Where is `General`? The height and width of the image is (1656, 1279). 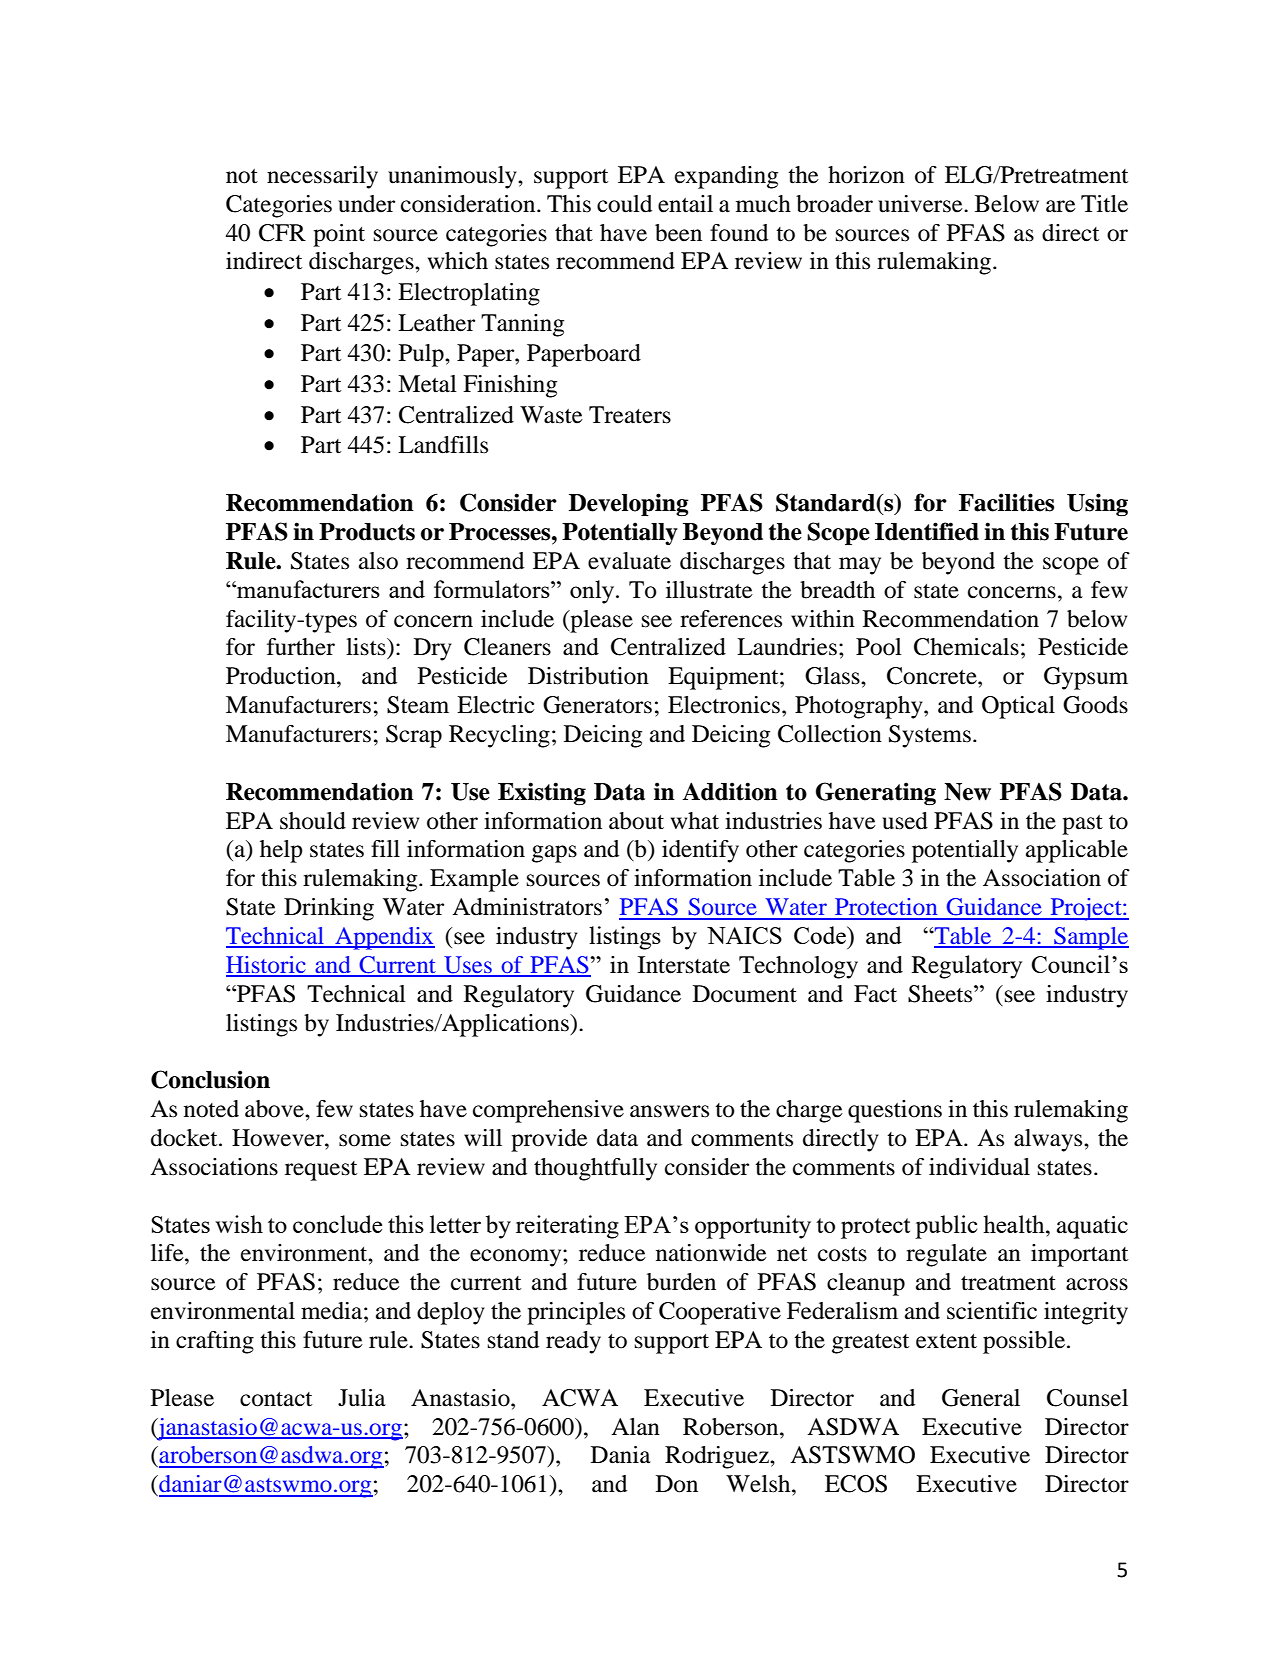
General is located at coordinates (981, 1398).
